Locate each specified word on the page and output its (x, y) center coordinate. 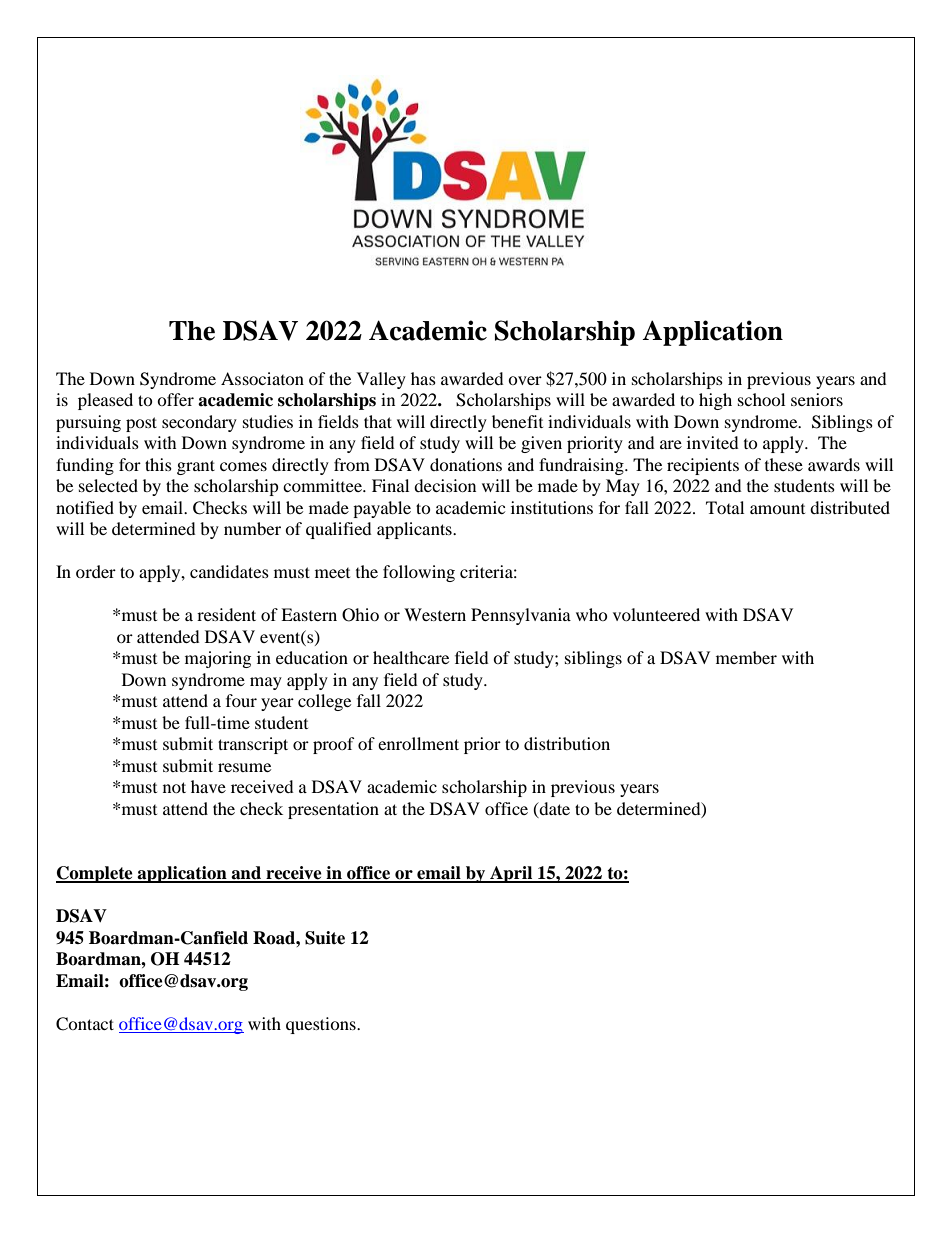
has (423, 378)
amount (777, 509)
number (252, 528)
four (241, 700)
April (511, 874)
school (761, 399)
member (746, 657)
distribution (567, 743)
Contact (85, 1024)
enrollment (418, 743)
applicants (415, 530)
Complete (95, 874)
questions (322, 1025)
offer (175, 399)
